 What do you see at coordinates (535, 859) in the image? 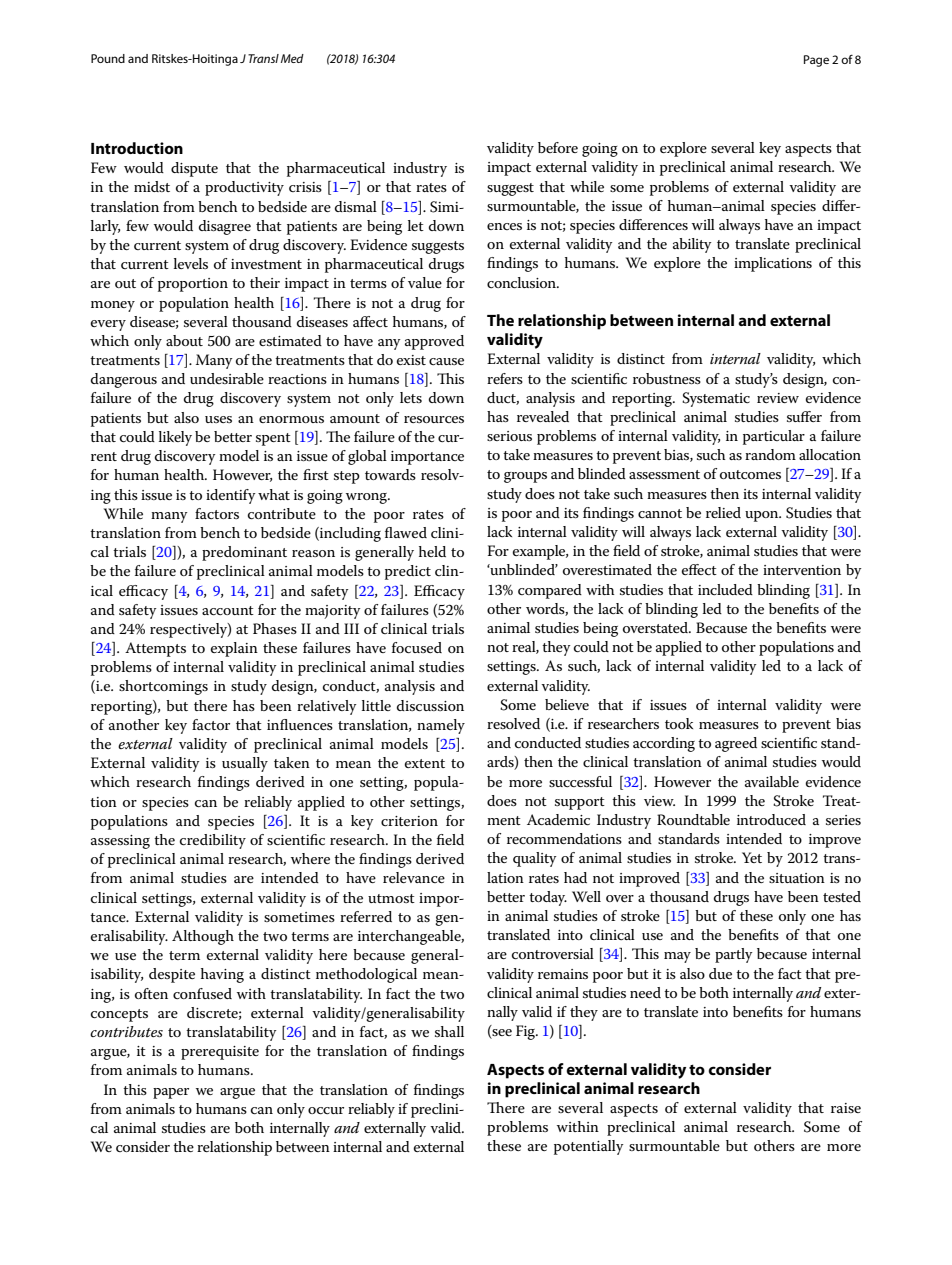
I see `quality` at bounding box center [535, 859].
